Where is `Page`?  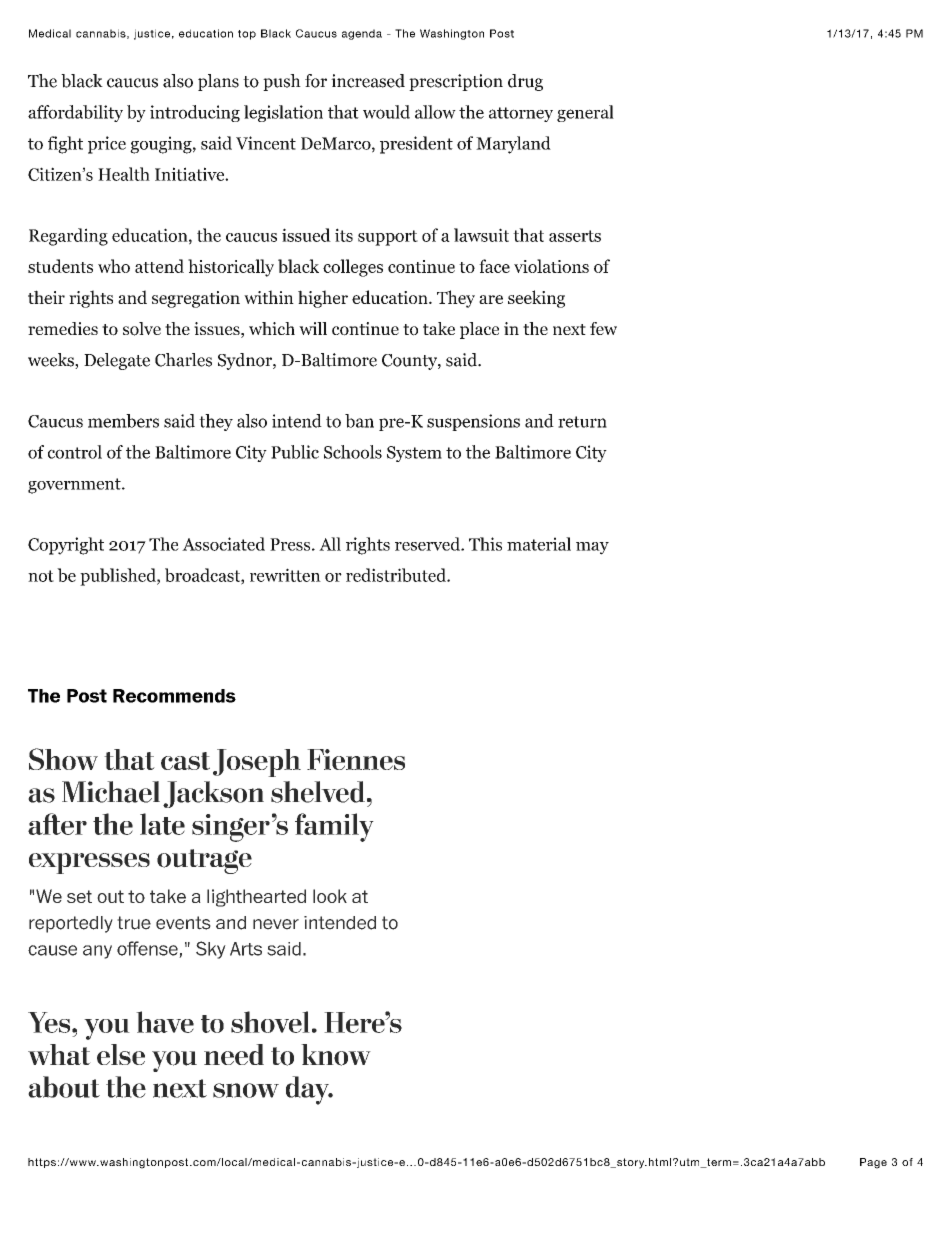 Page is located at coordinates (873, 1163).
